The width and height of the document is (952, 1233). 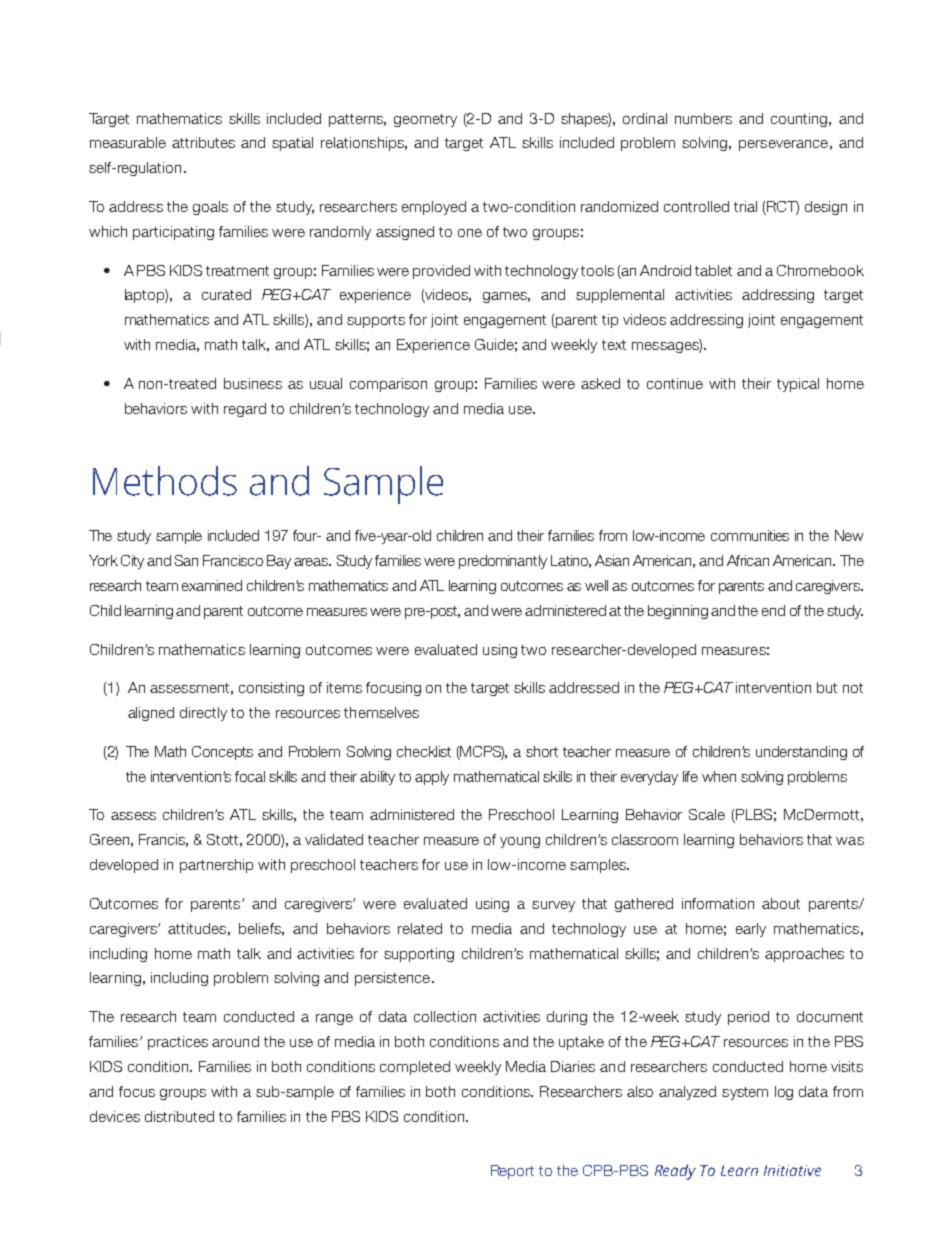 What do you see at coordinates (703, 118) in the document?
I see `numbers` at bounding box center [703, 118].
